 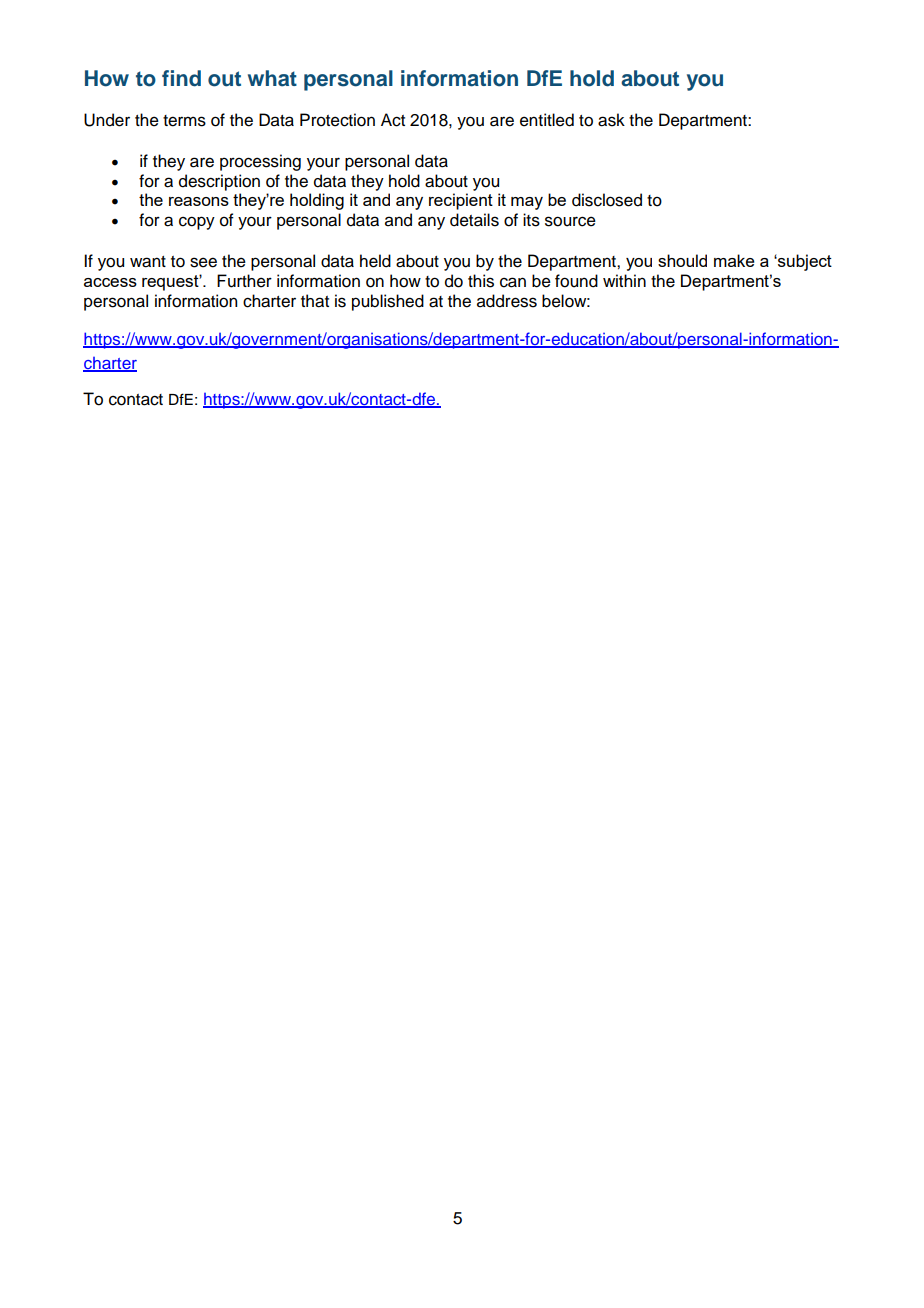 I want to click on ask, so click(x=611, y=120).
